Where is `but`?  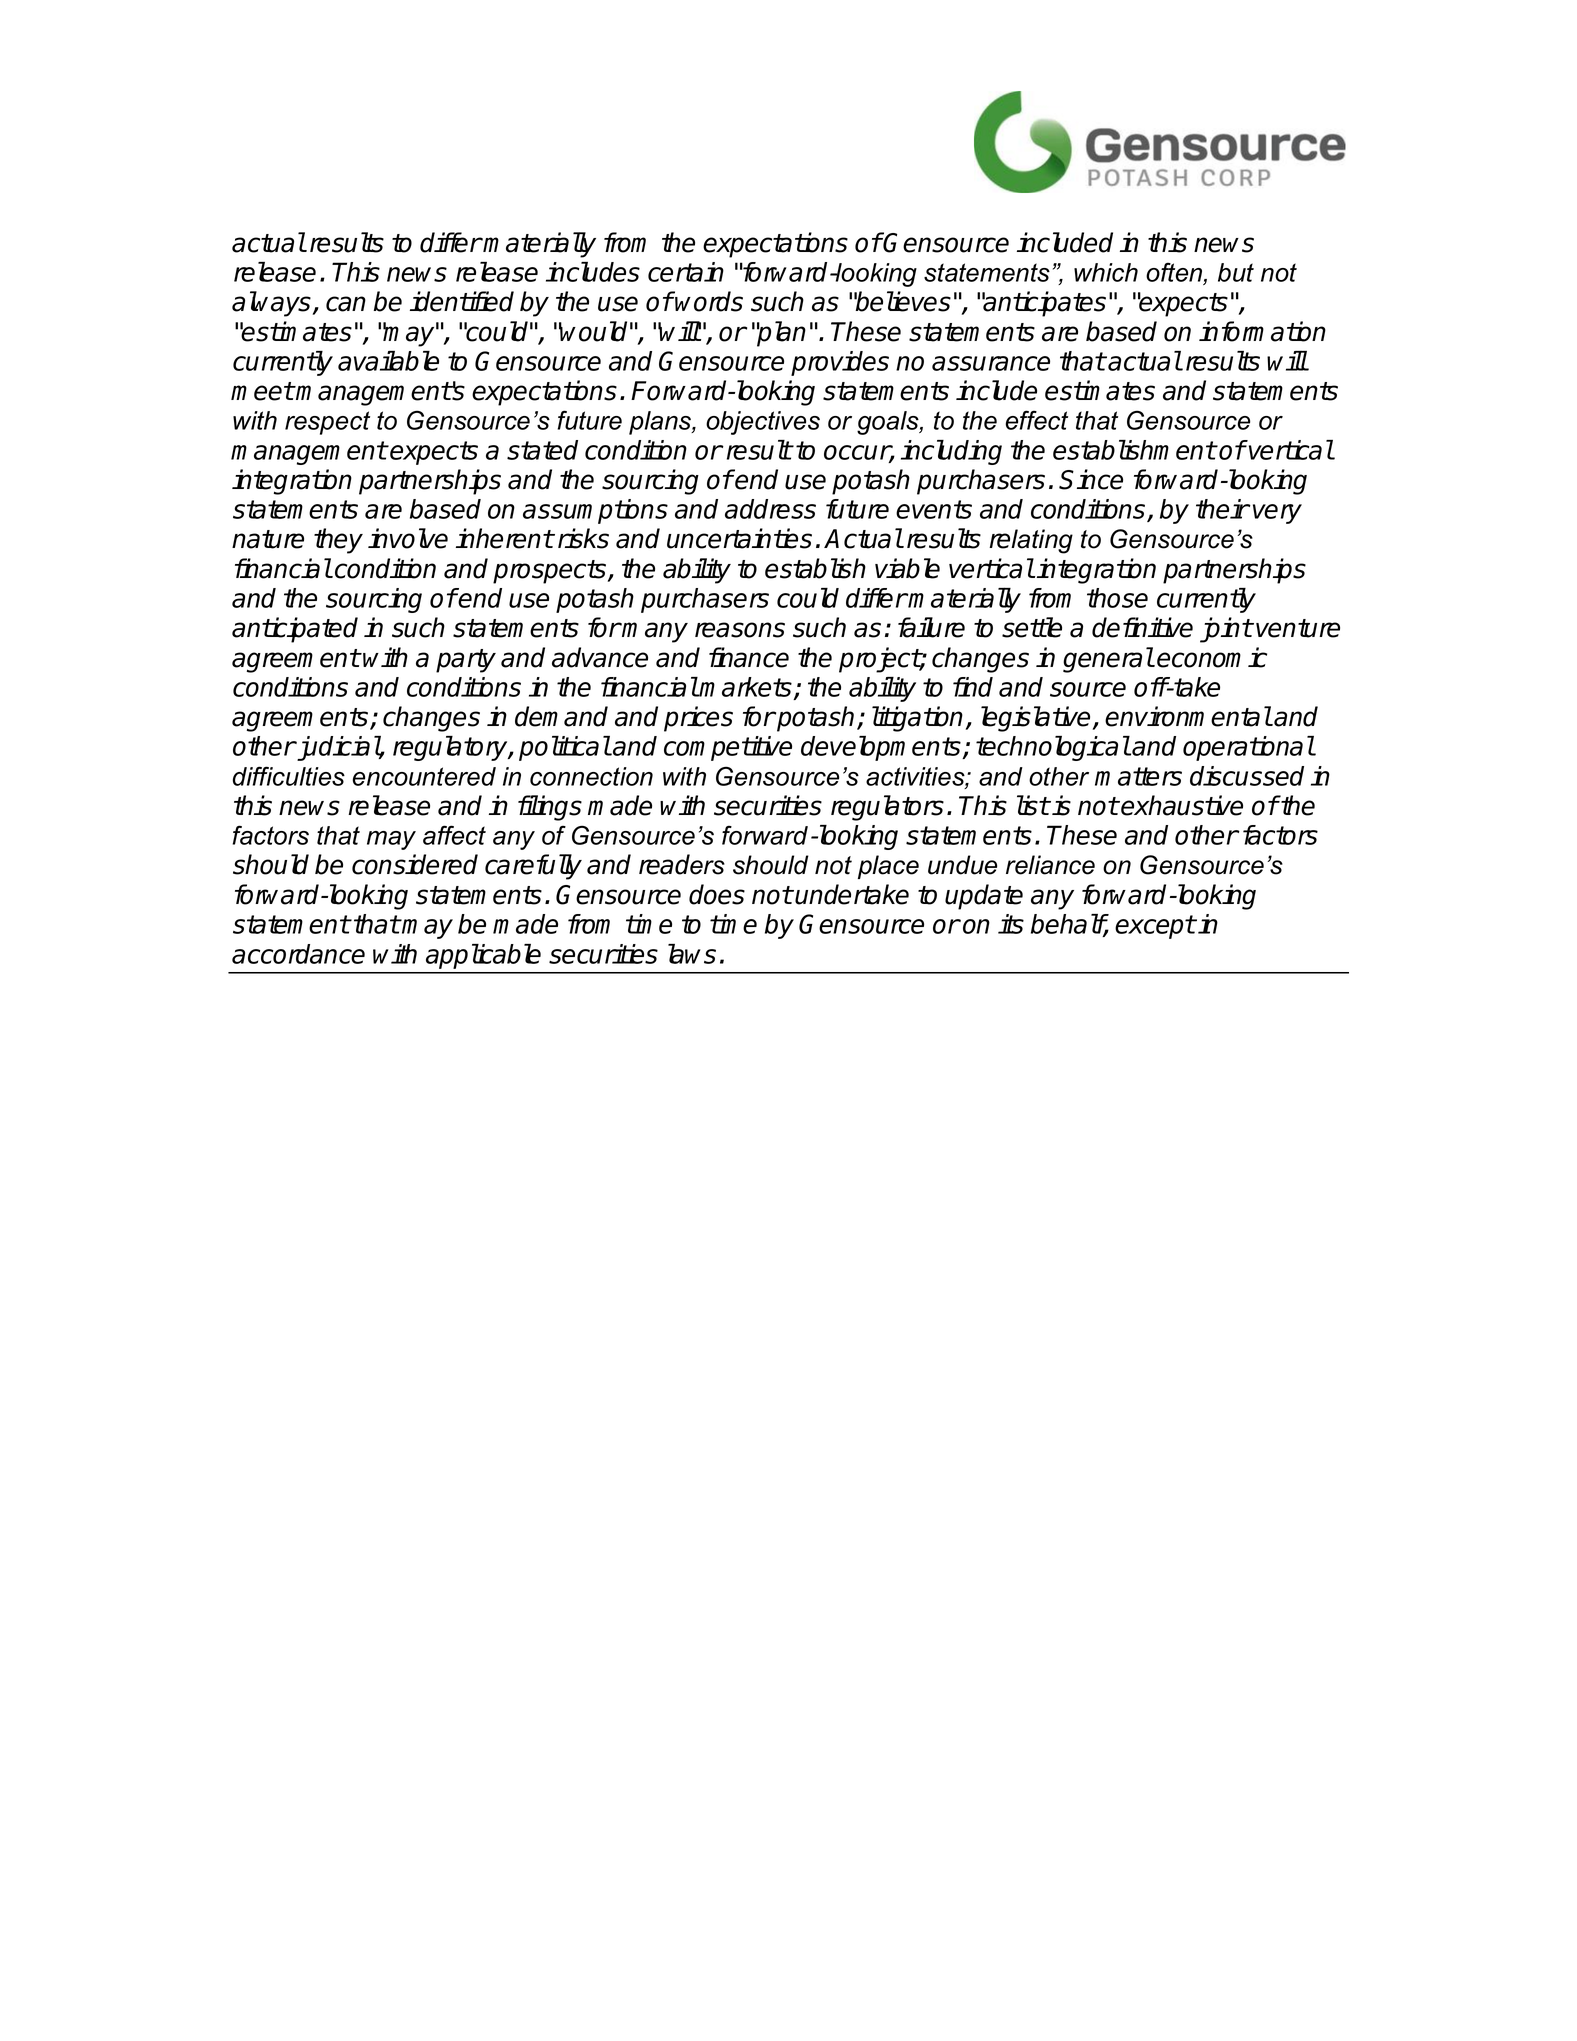
but is located at coordinates (1236, 272).
